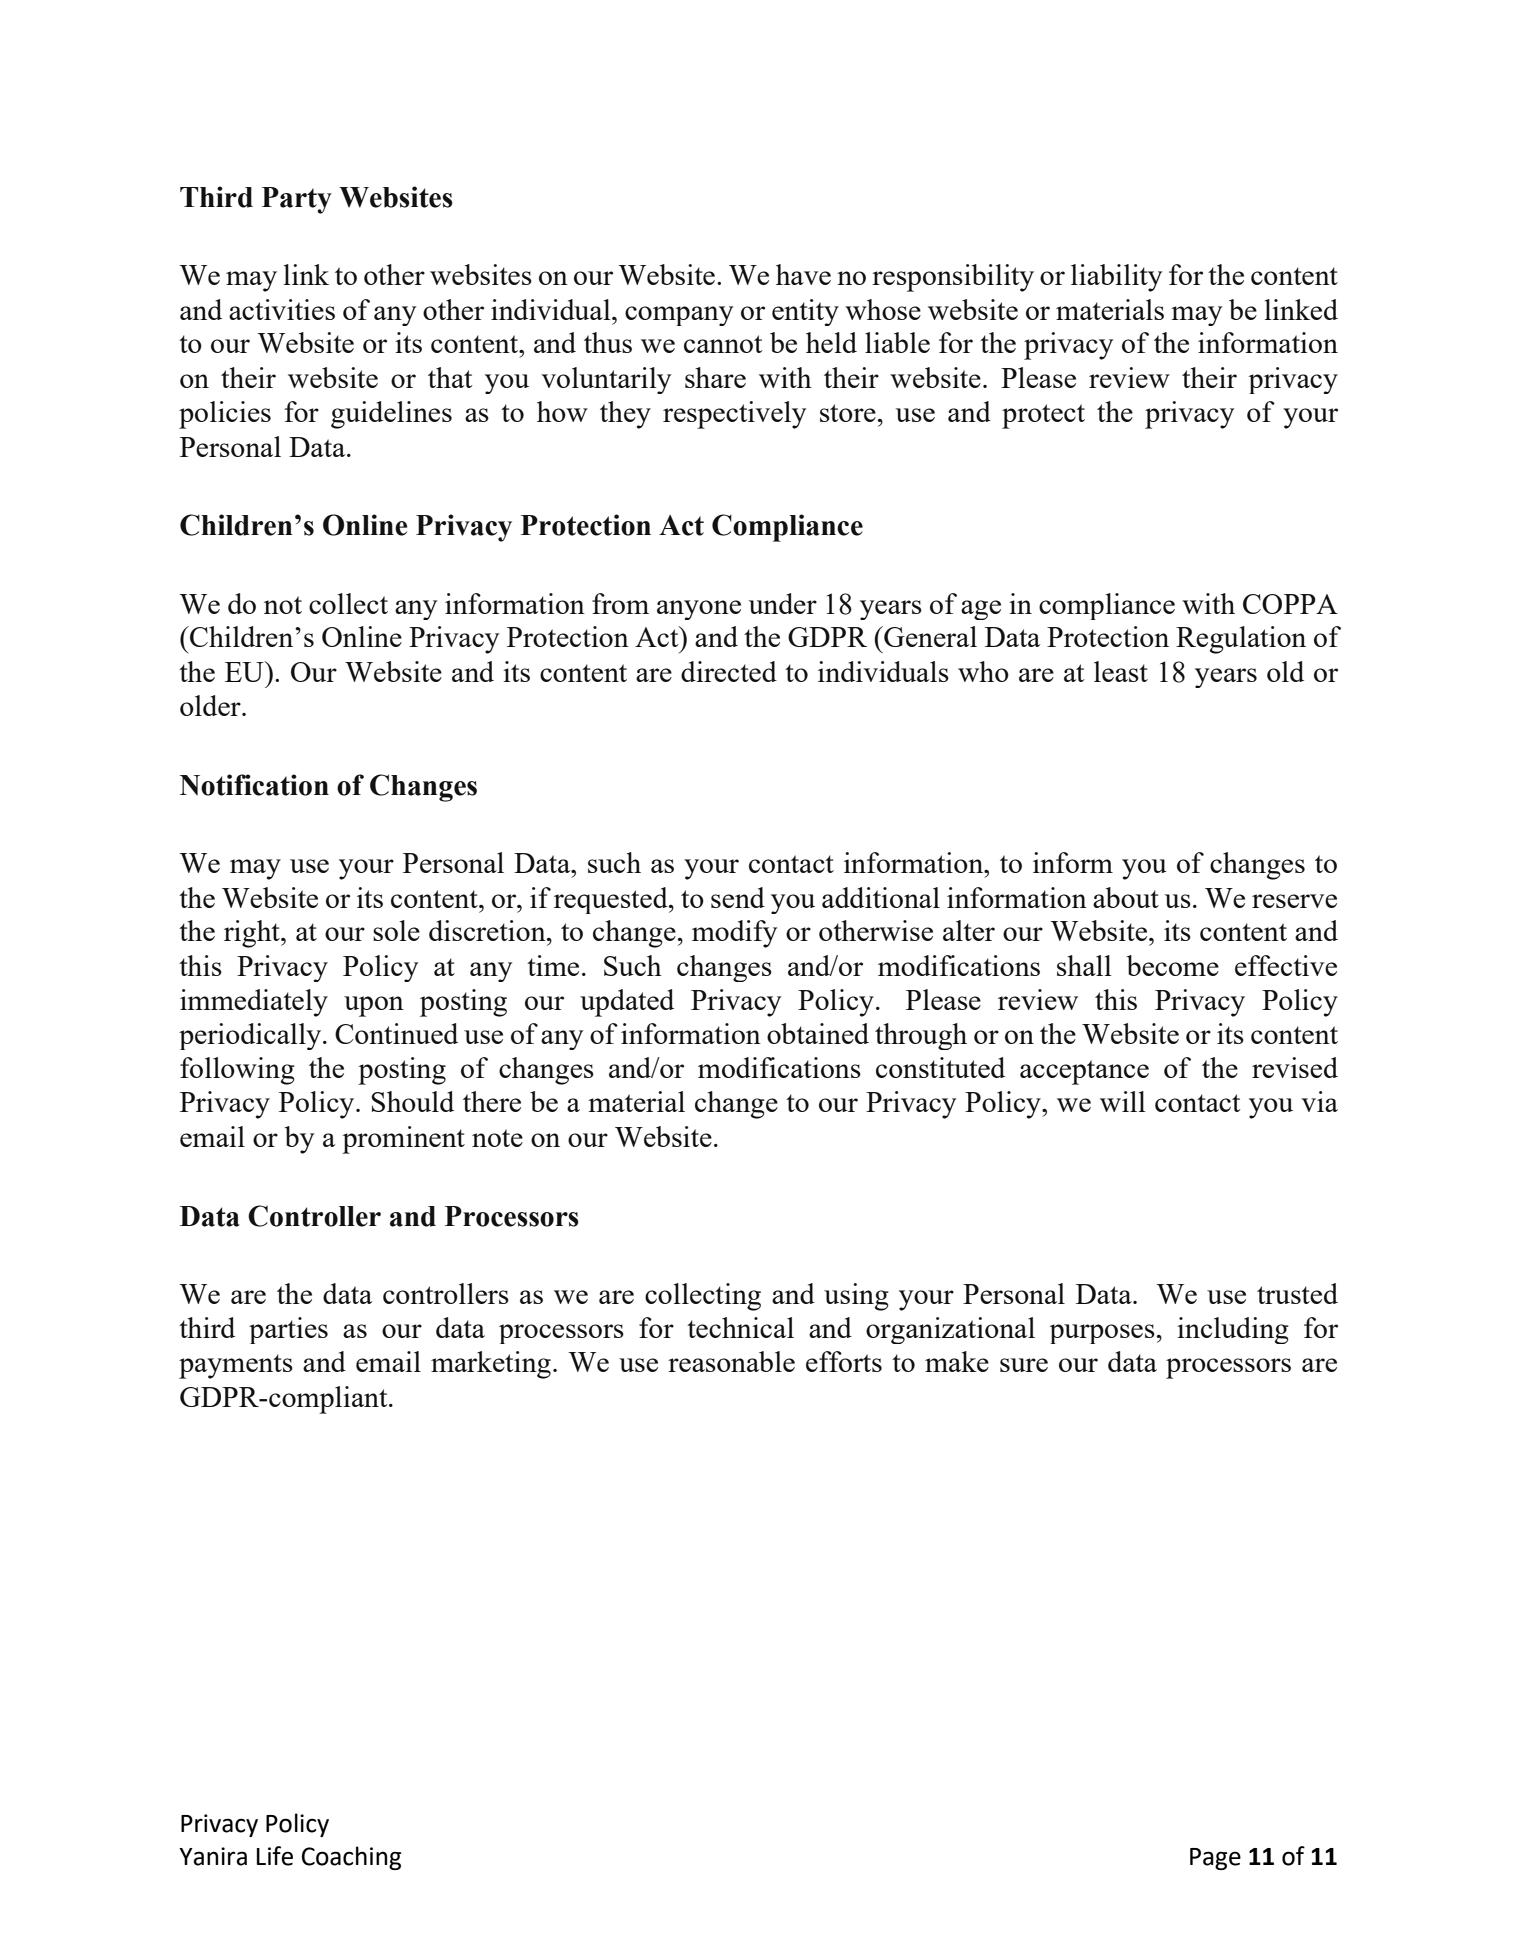 Image resolution: width=1515 pixels, height=1960 pixels. Describe the element at coordinates (351, 1858) in the screenshot. I see `Coaching` at that location.
